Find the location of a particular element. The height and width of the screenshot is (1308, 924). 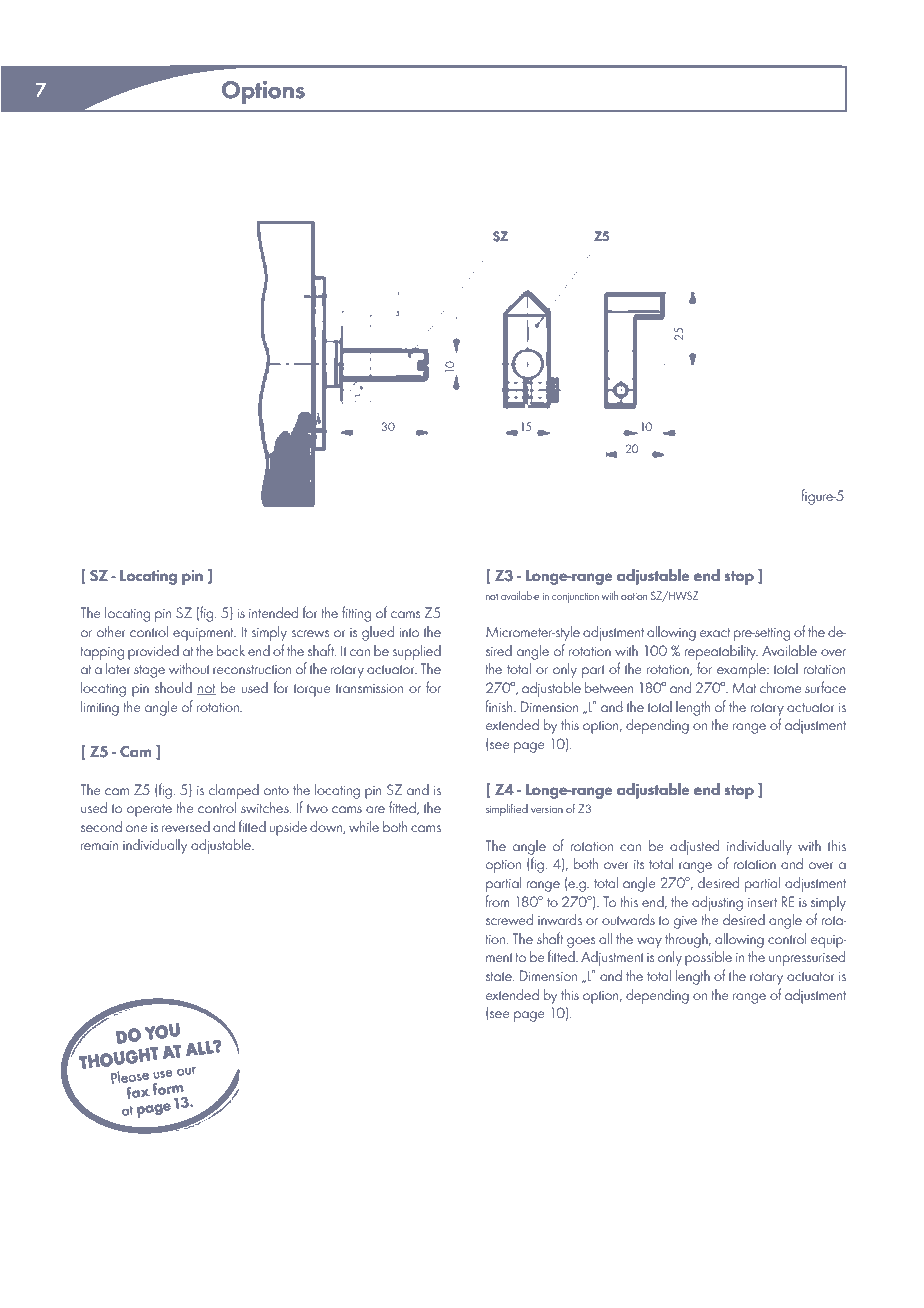

other is located at coordinates (111, 631).
